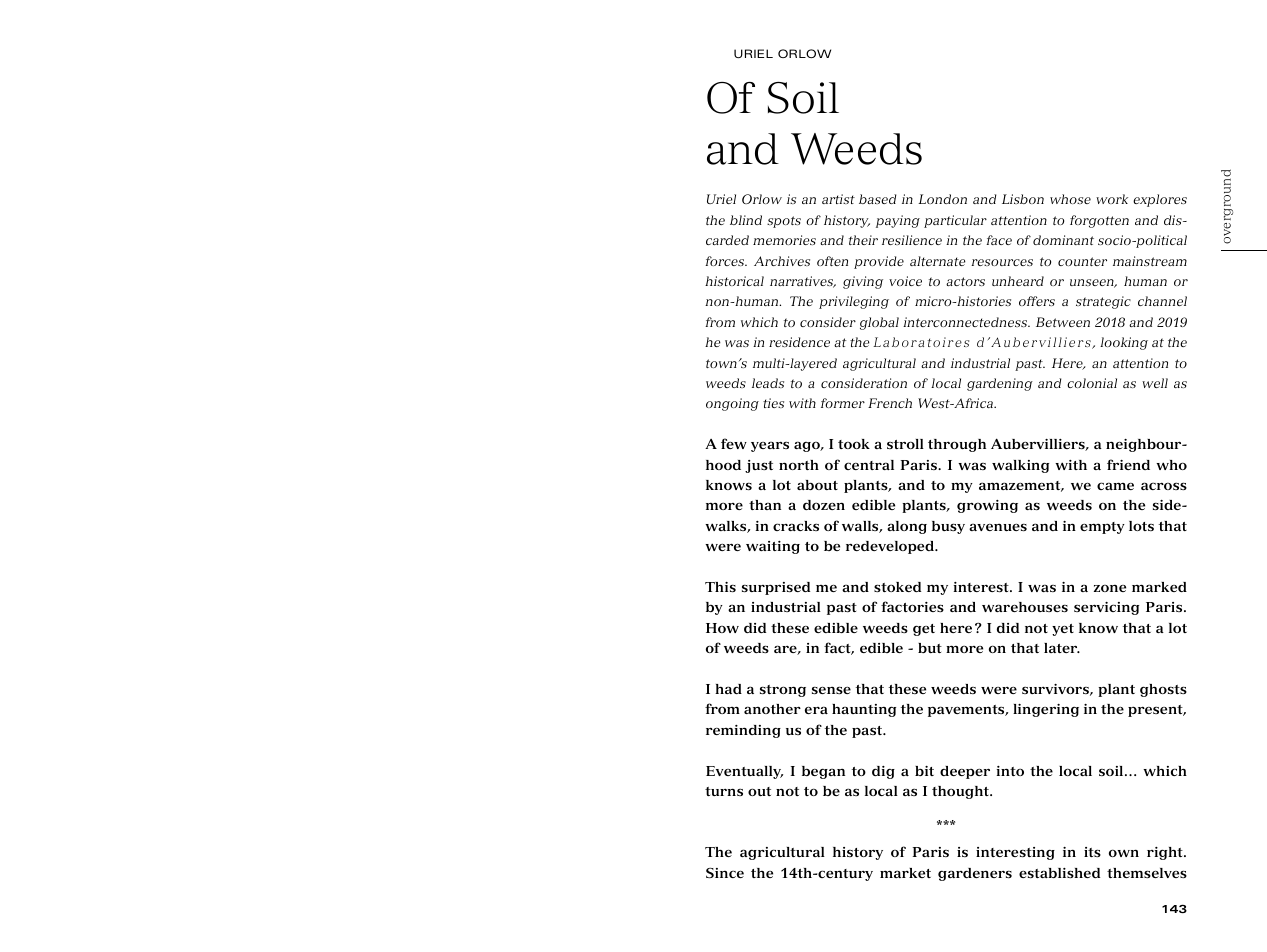  I want to click on waiting, so click(773, 547).
